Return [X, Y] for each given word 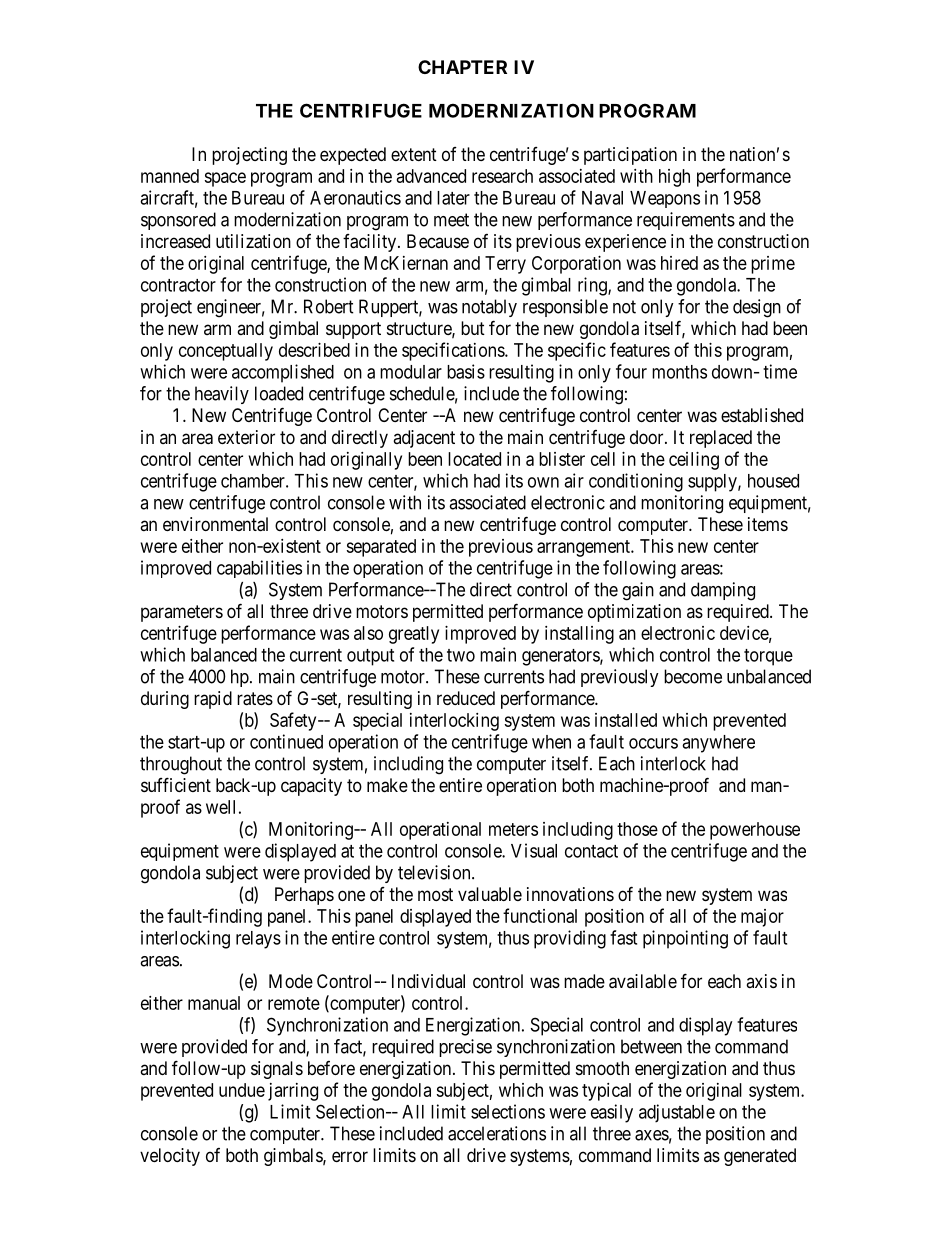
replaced [721, 439]
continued [286, 741]
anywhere [718, 744]
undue [242, 1090]
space [225, 179]
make [387, 785]
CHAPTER [462, 67]
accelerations [497, 1133]
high [674, 178]
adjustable [677, 1113]
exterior [246, 437]
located [474, 459]
